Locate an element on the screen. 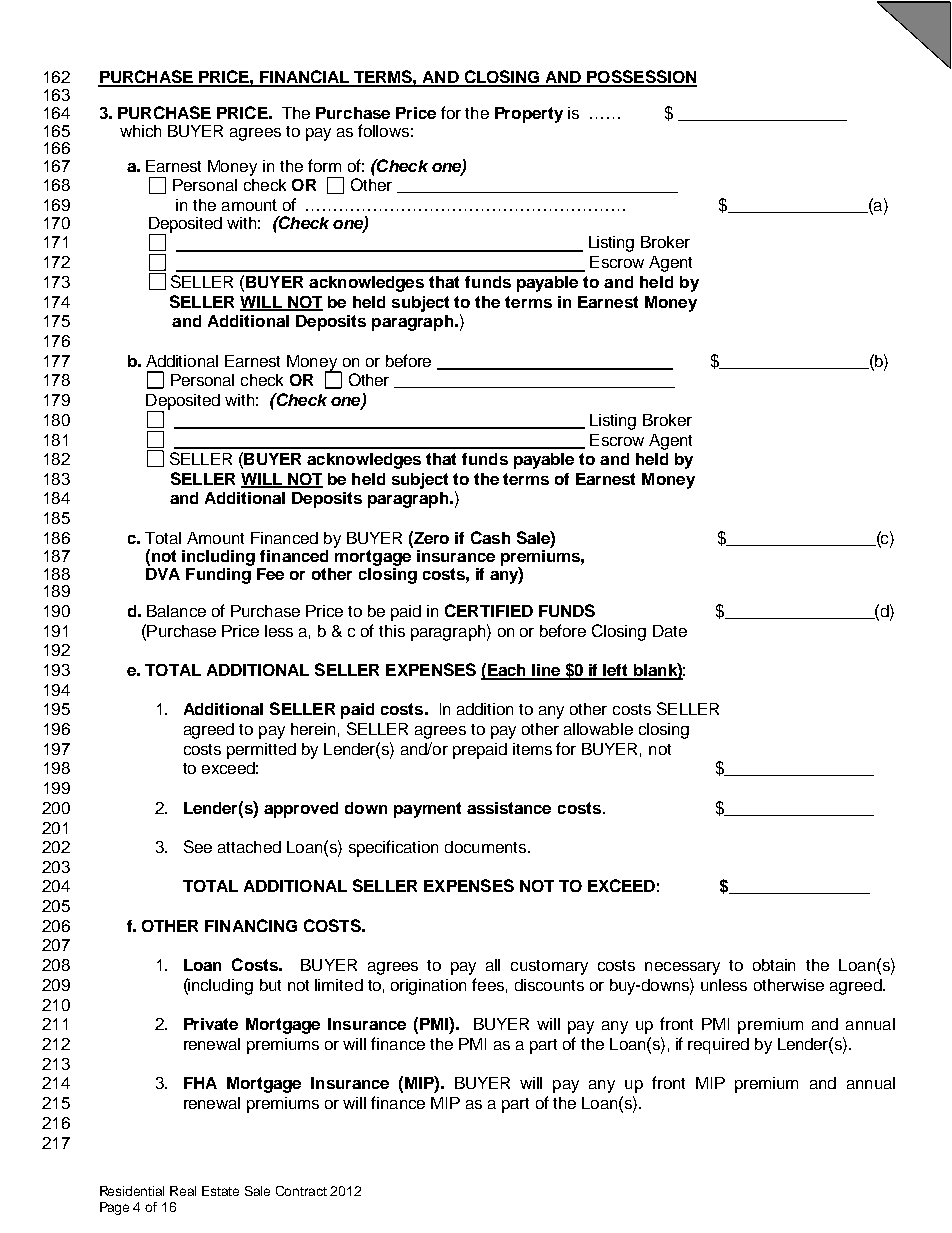  this is located at coordinates (392, 631).
